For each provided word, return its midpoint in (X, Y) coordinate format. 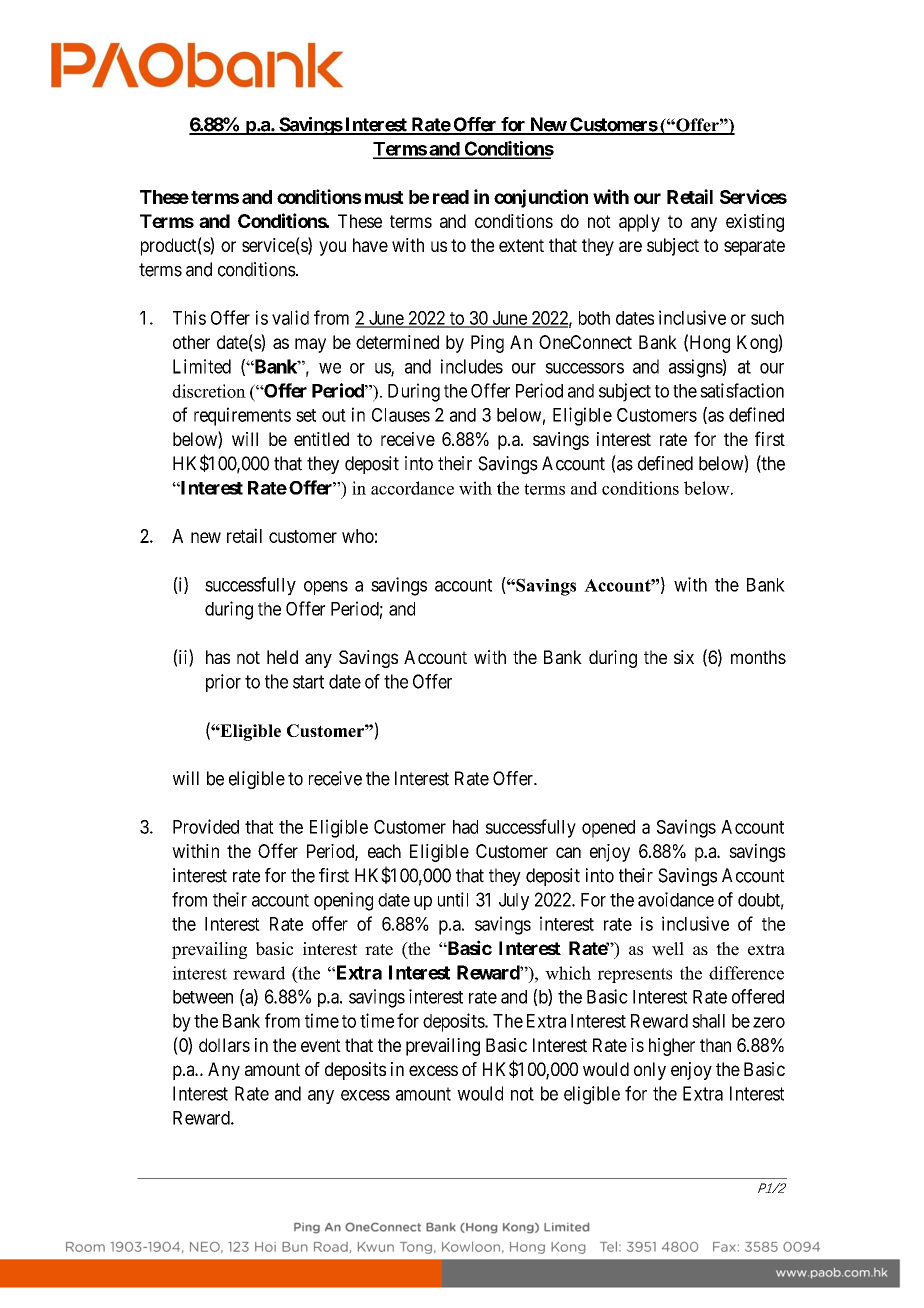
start (308, 682)
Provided (206, 826)
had (465, 827)
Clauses (401, 415)
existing (755, 223)
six (684, 657)
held (282, 657)
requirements (242, 416)
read (451, 197)
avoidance (676, 899)
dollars (224, 1045)
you (332, 248)
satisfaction (742, 390)
